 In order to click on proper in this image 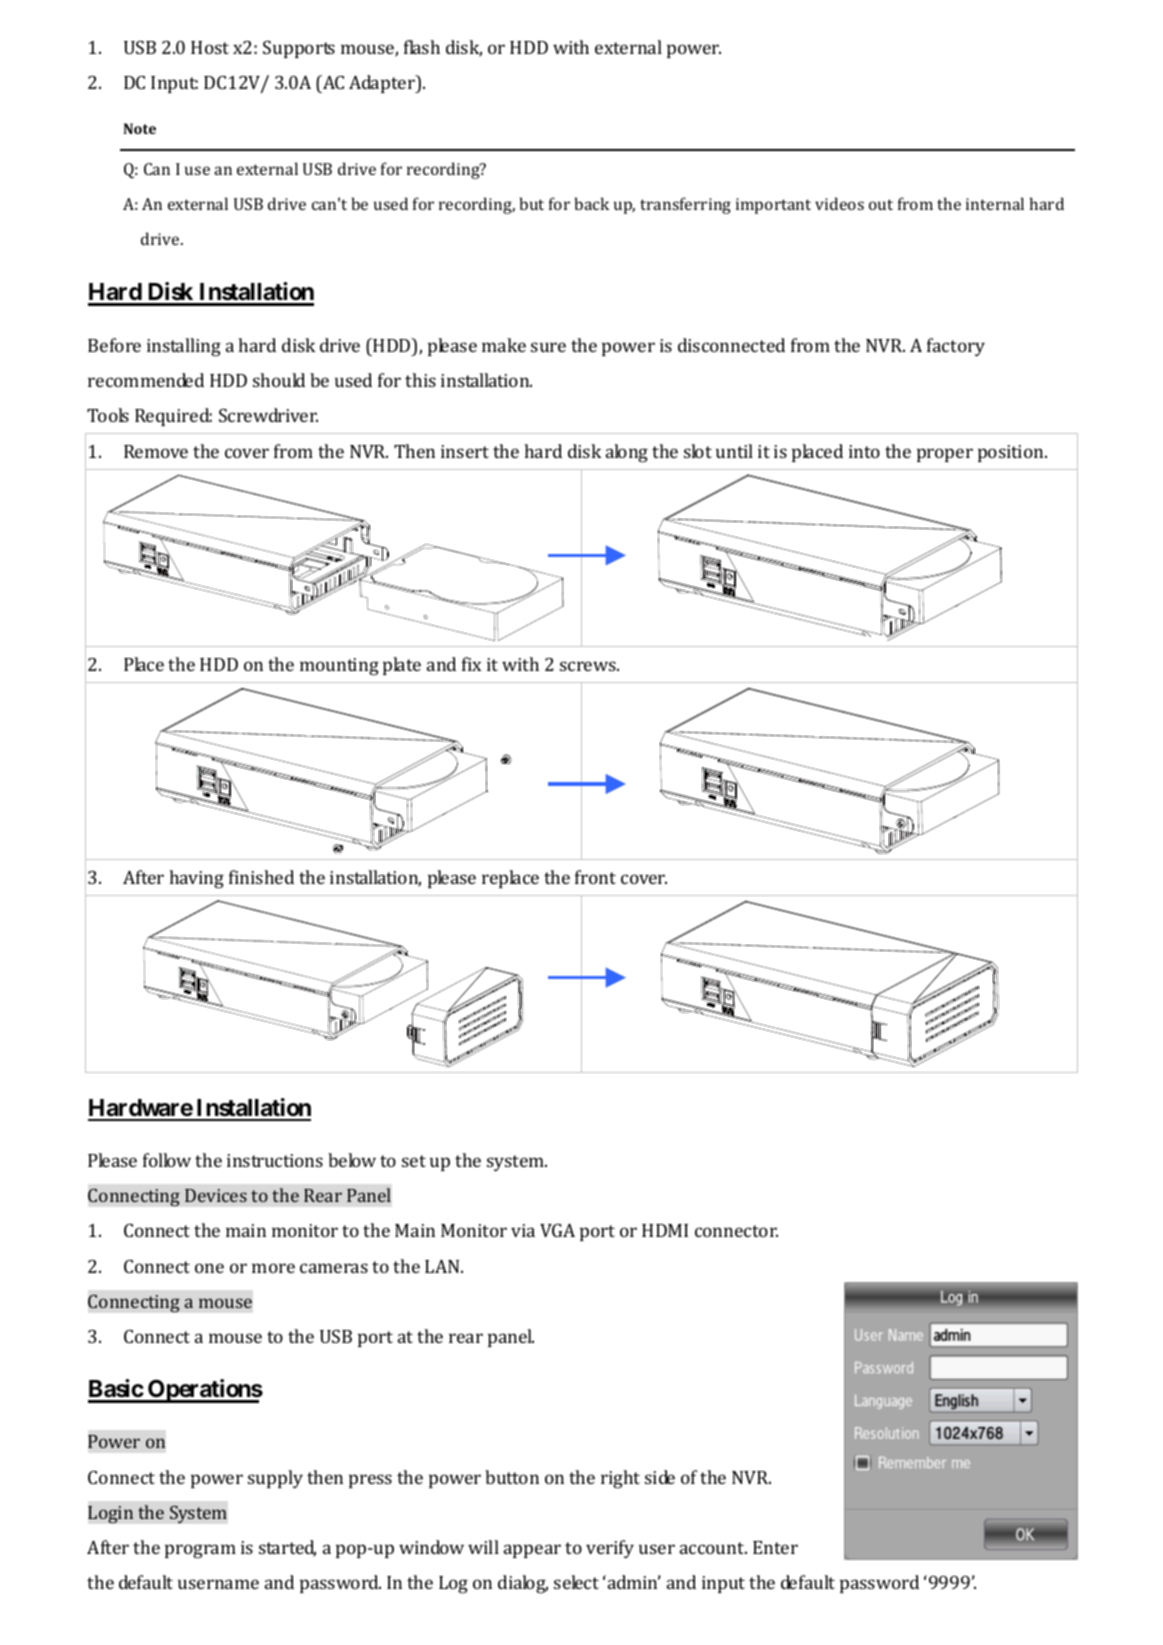, I will do `click(945, 455)`.
